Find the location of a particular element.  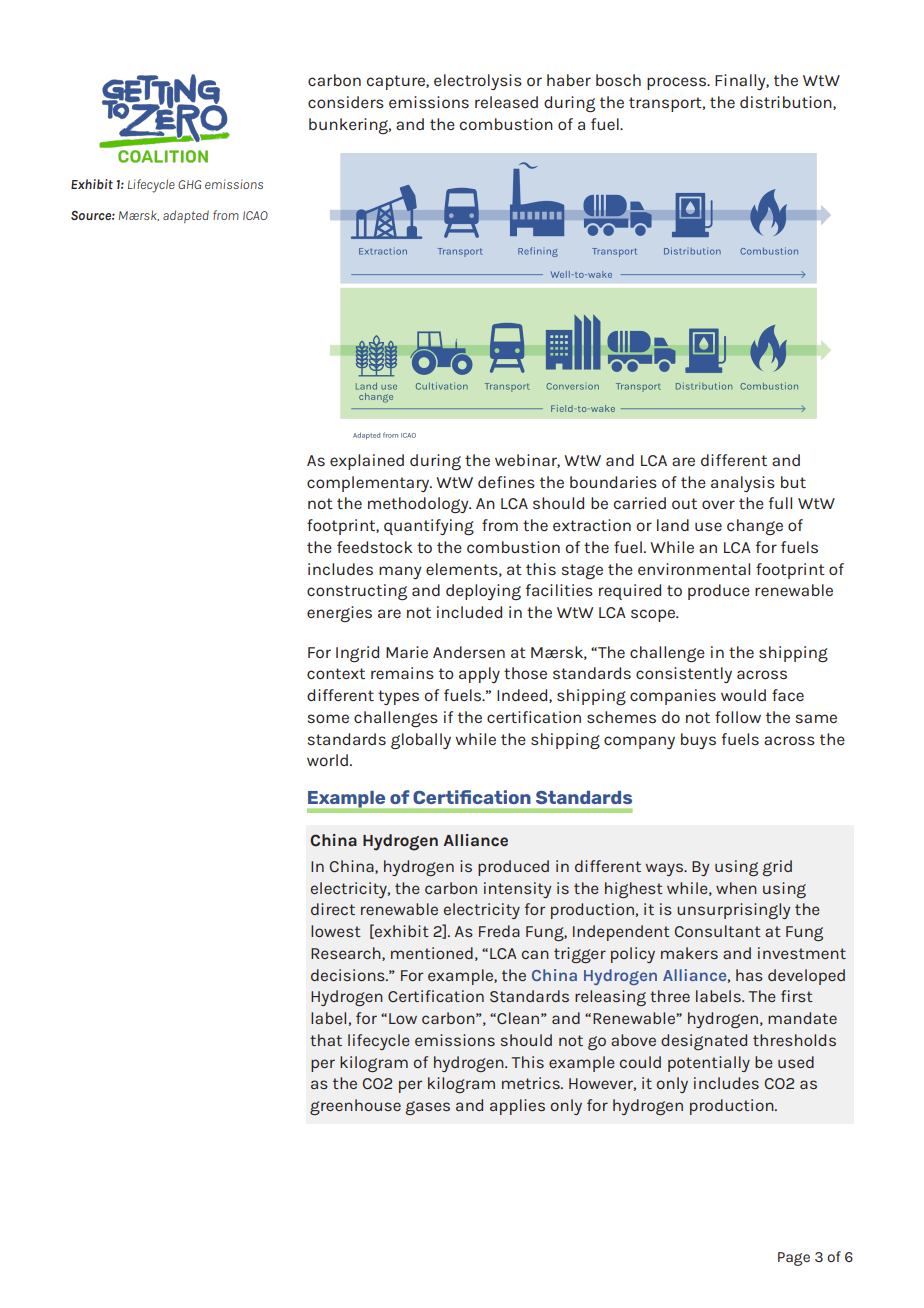

context is located at coordinates (336, 673).
